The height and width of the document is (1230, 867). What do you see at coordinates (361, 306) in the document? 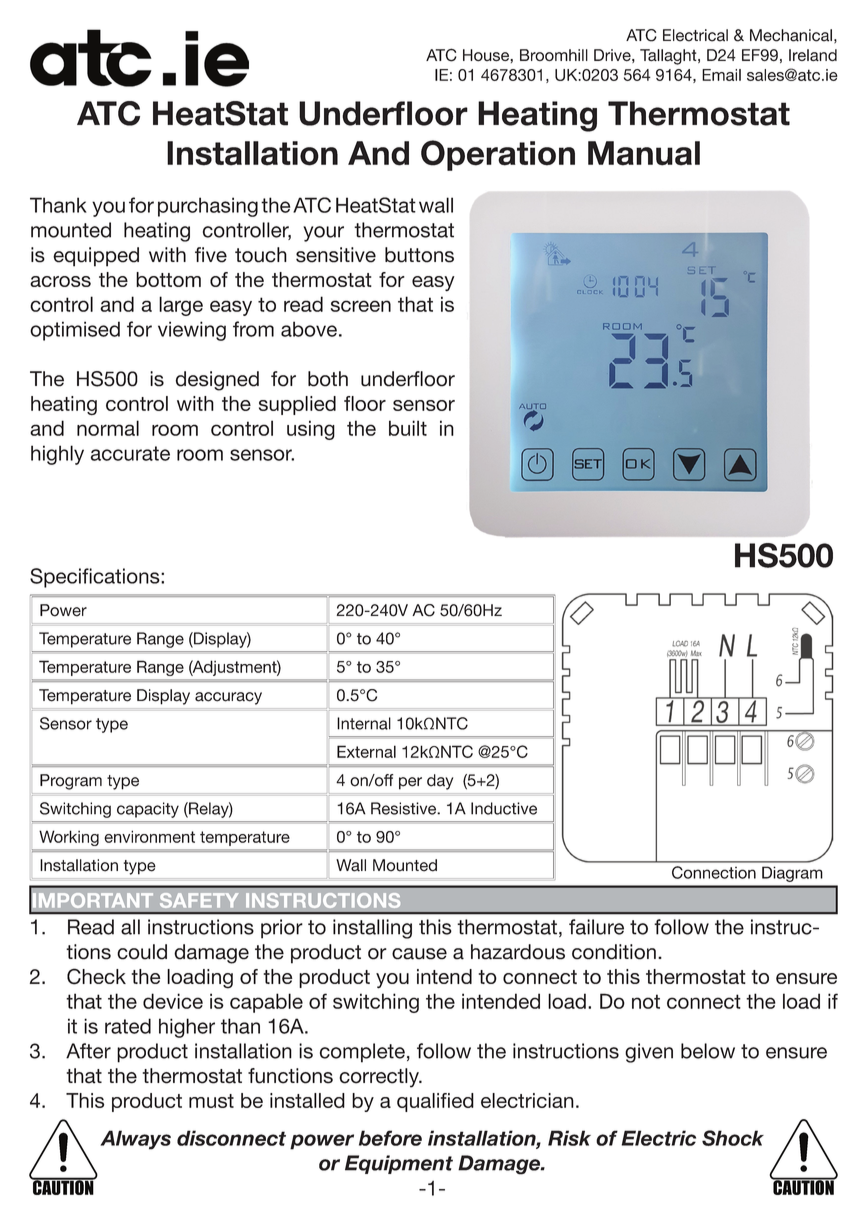
I see `screen` at bounding box center [361, 306].
